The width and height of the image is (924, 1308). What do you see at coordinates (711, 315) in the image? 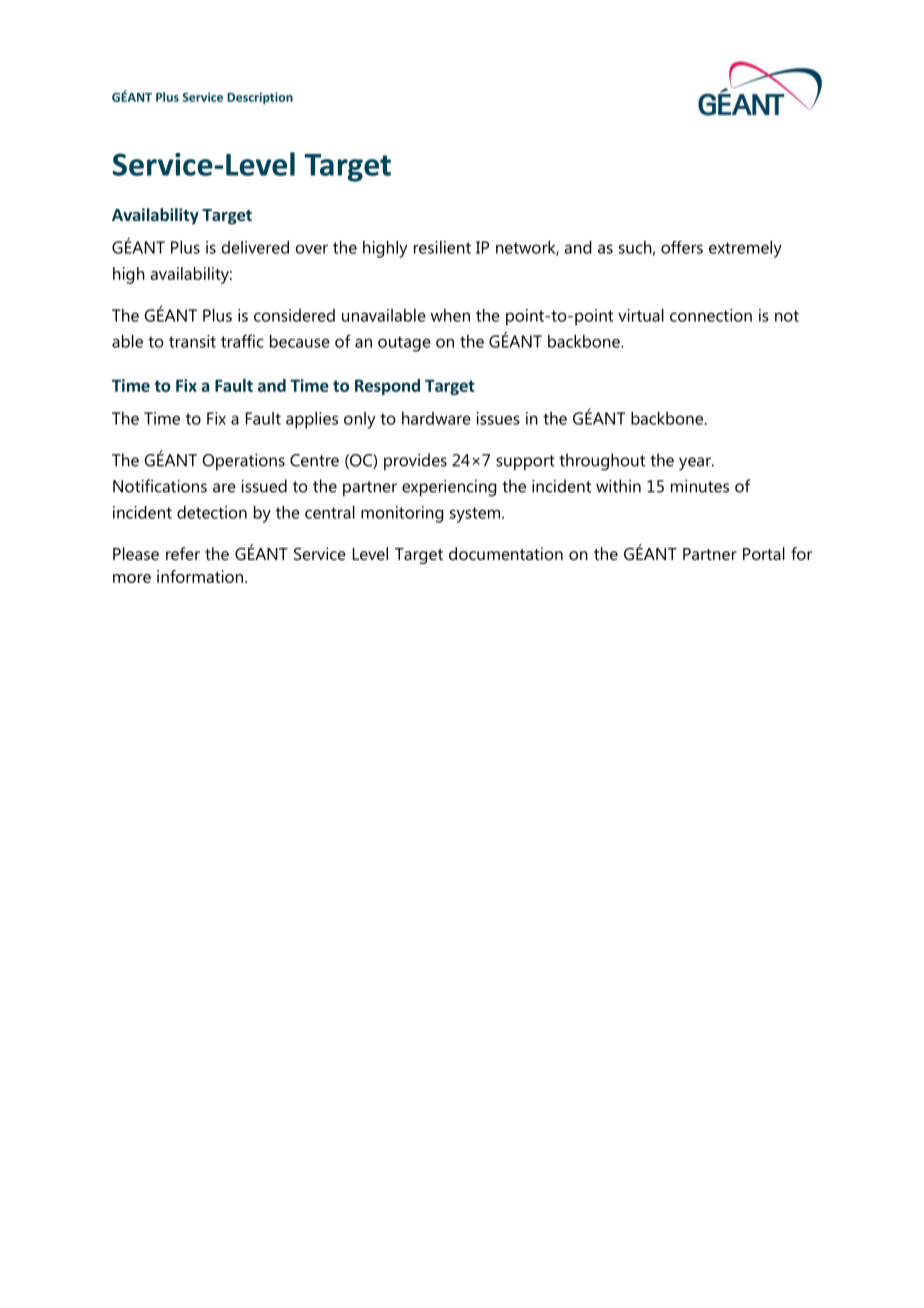
I see `connection` at bounding box center [711, 315].
